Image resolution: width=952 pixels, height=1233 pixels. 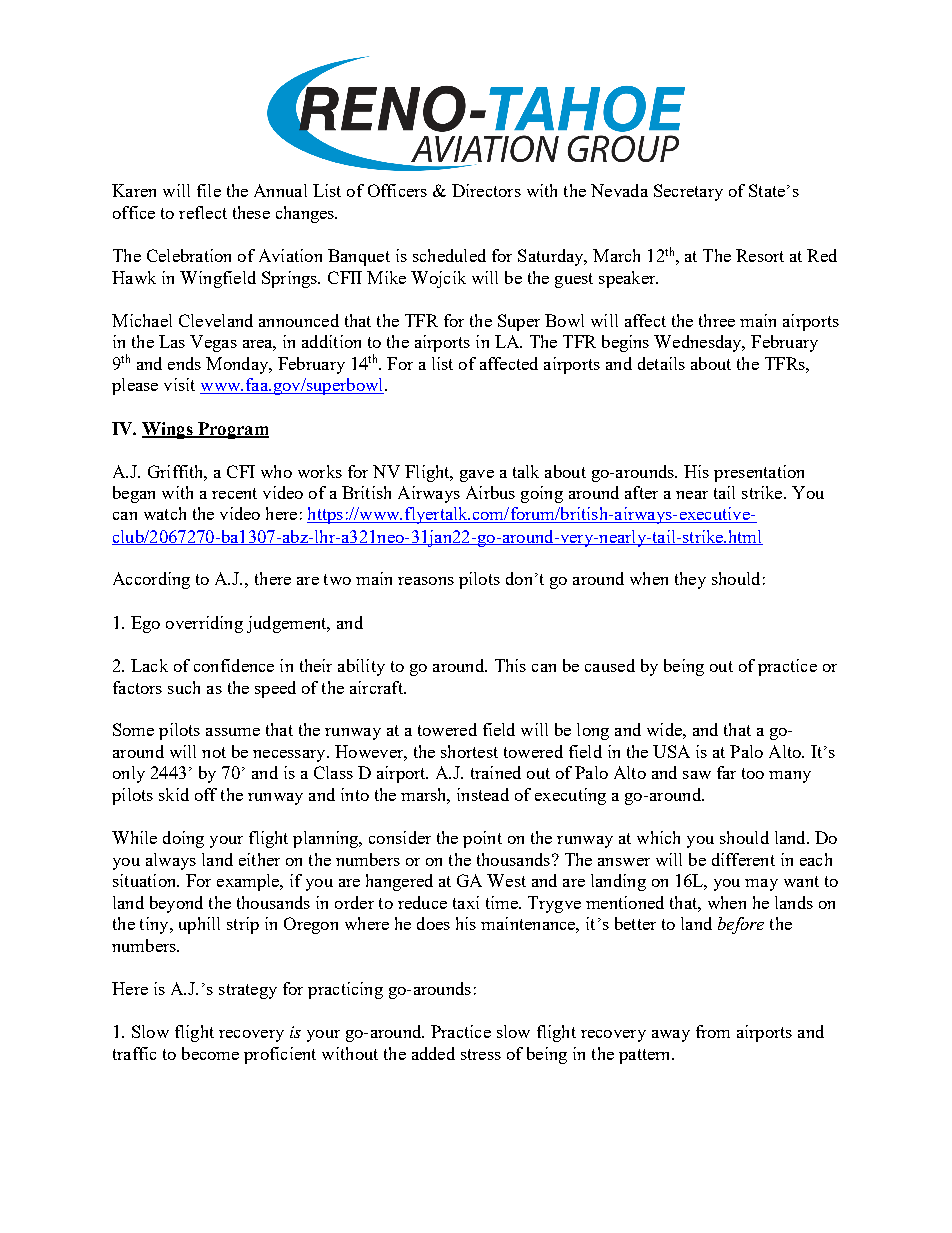 I want to click on become, so click(x=210, y=1053).
